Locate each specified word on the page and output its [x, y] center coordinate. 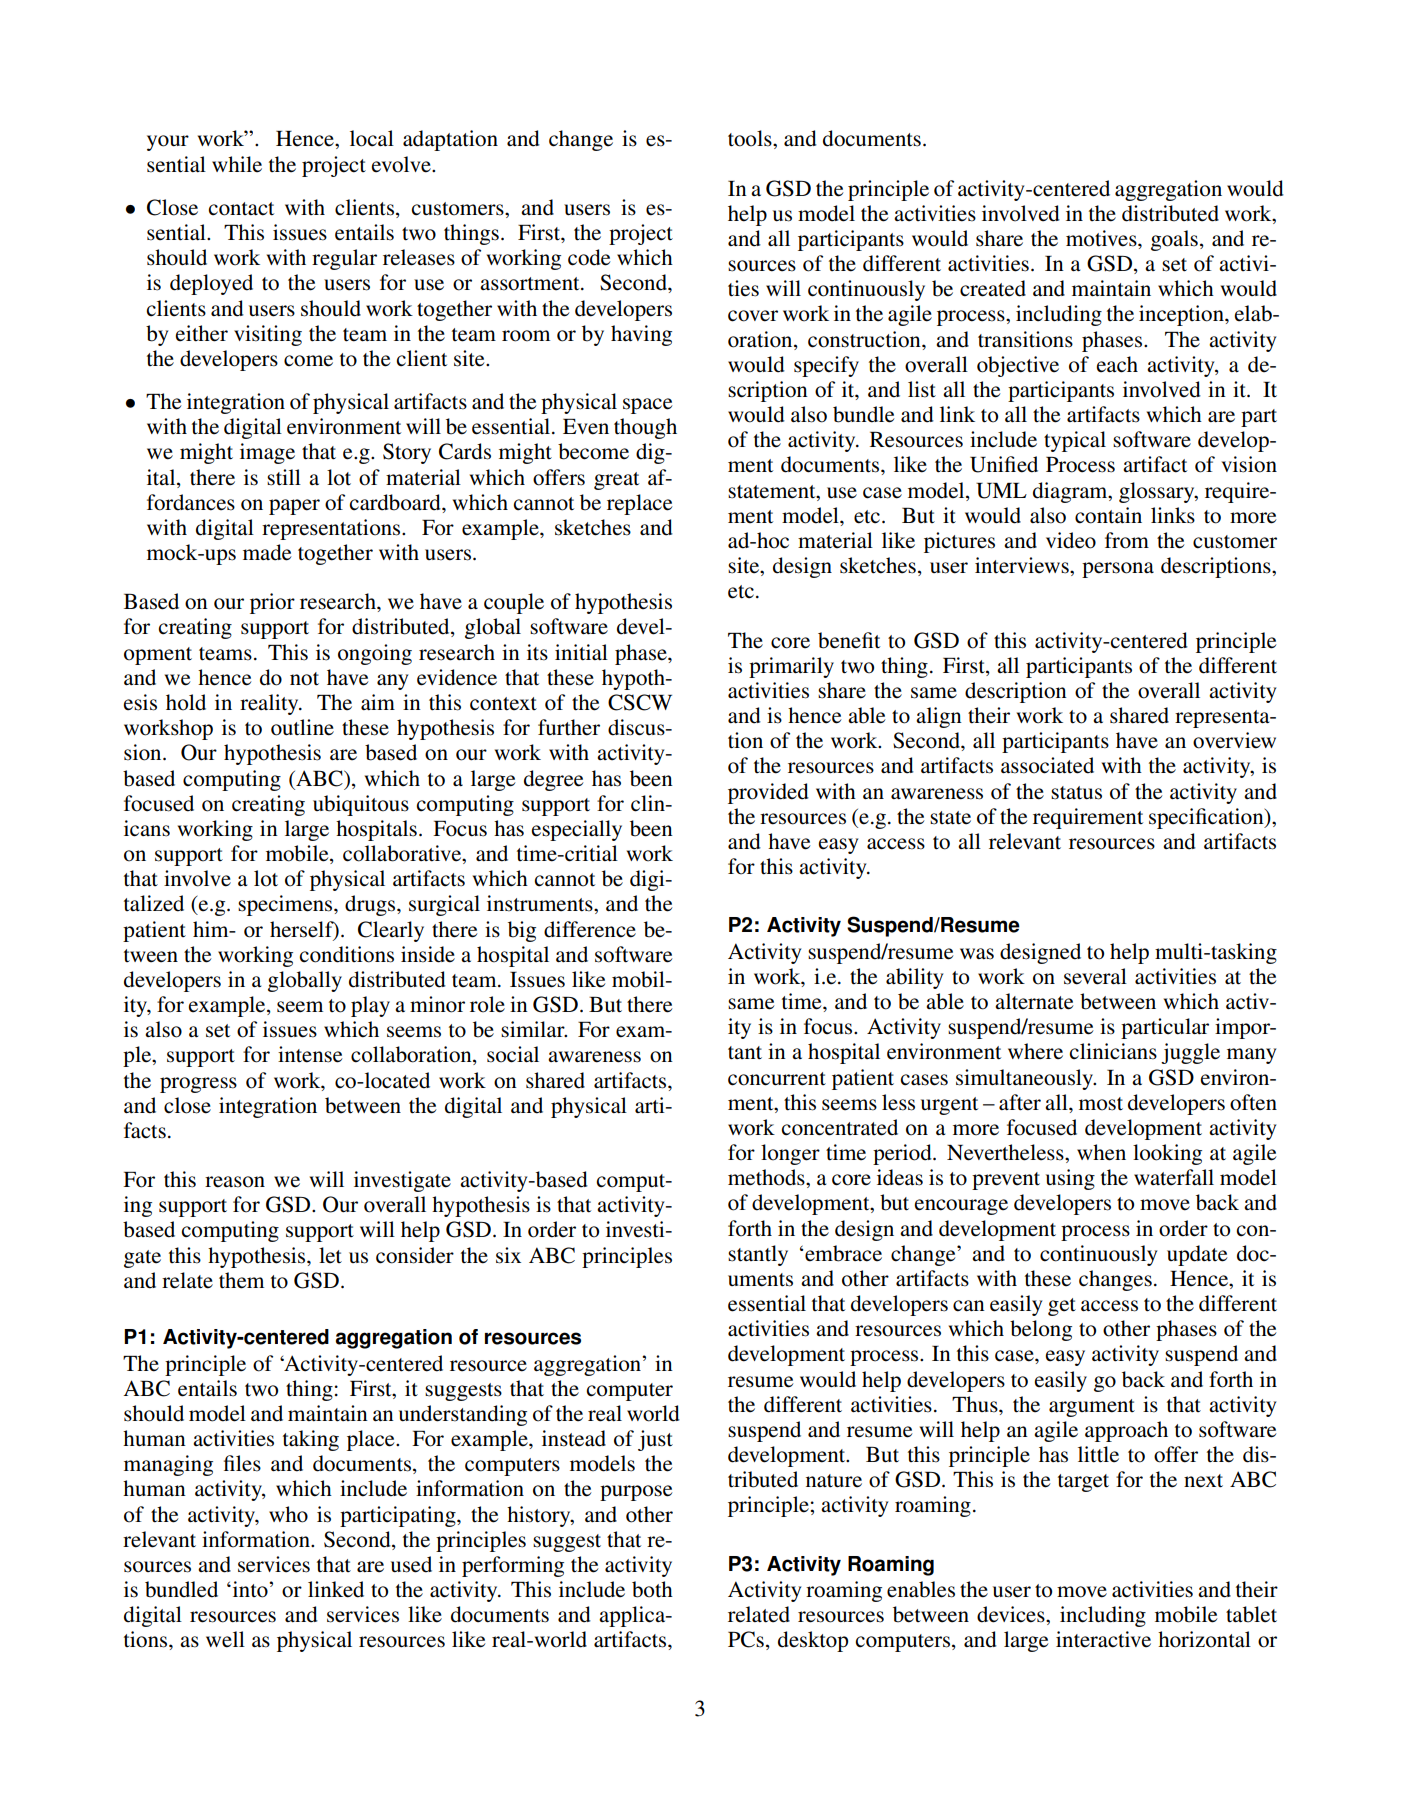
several [1095, 976]
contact [241, 209]
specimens [286, 905]
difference [590, 929]
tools [751, 138]
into [251, 1589]
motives [1102, 238]
